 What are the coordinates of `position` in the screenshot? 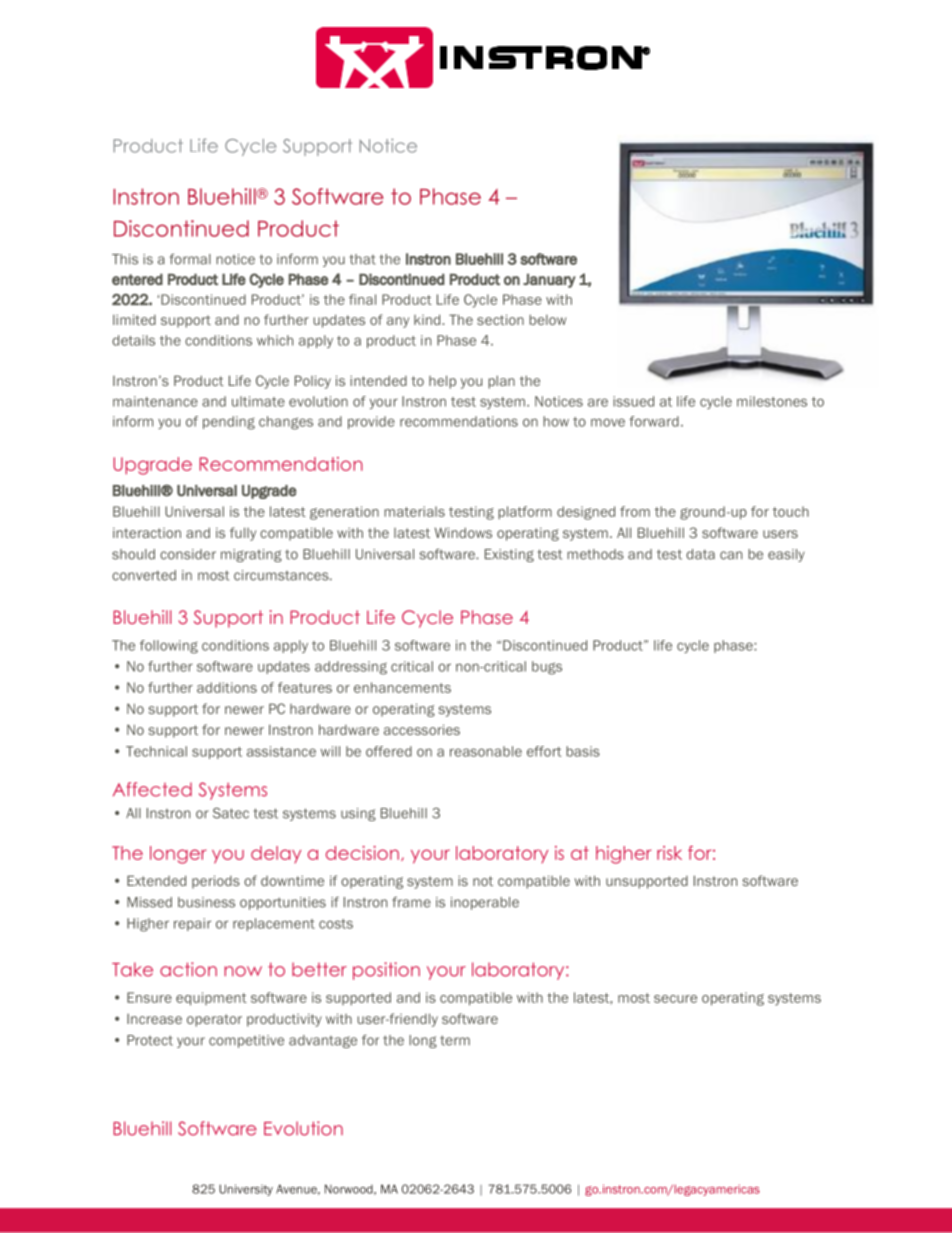 It's located at (386, 971).
